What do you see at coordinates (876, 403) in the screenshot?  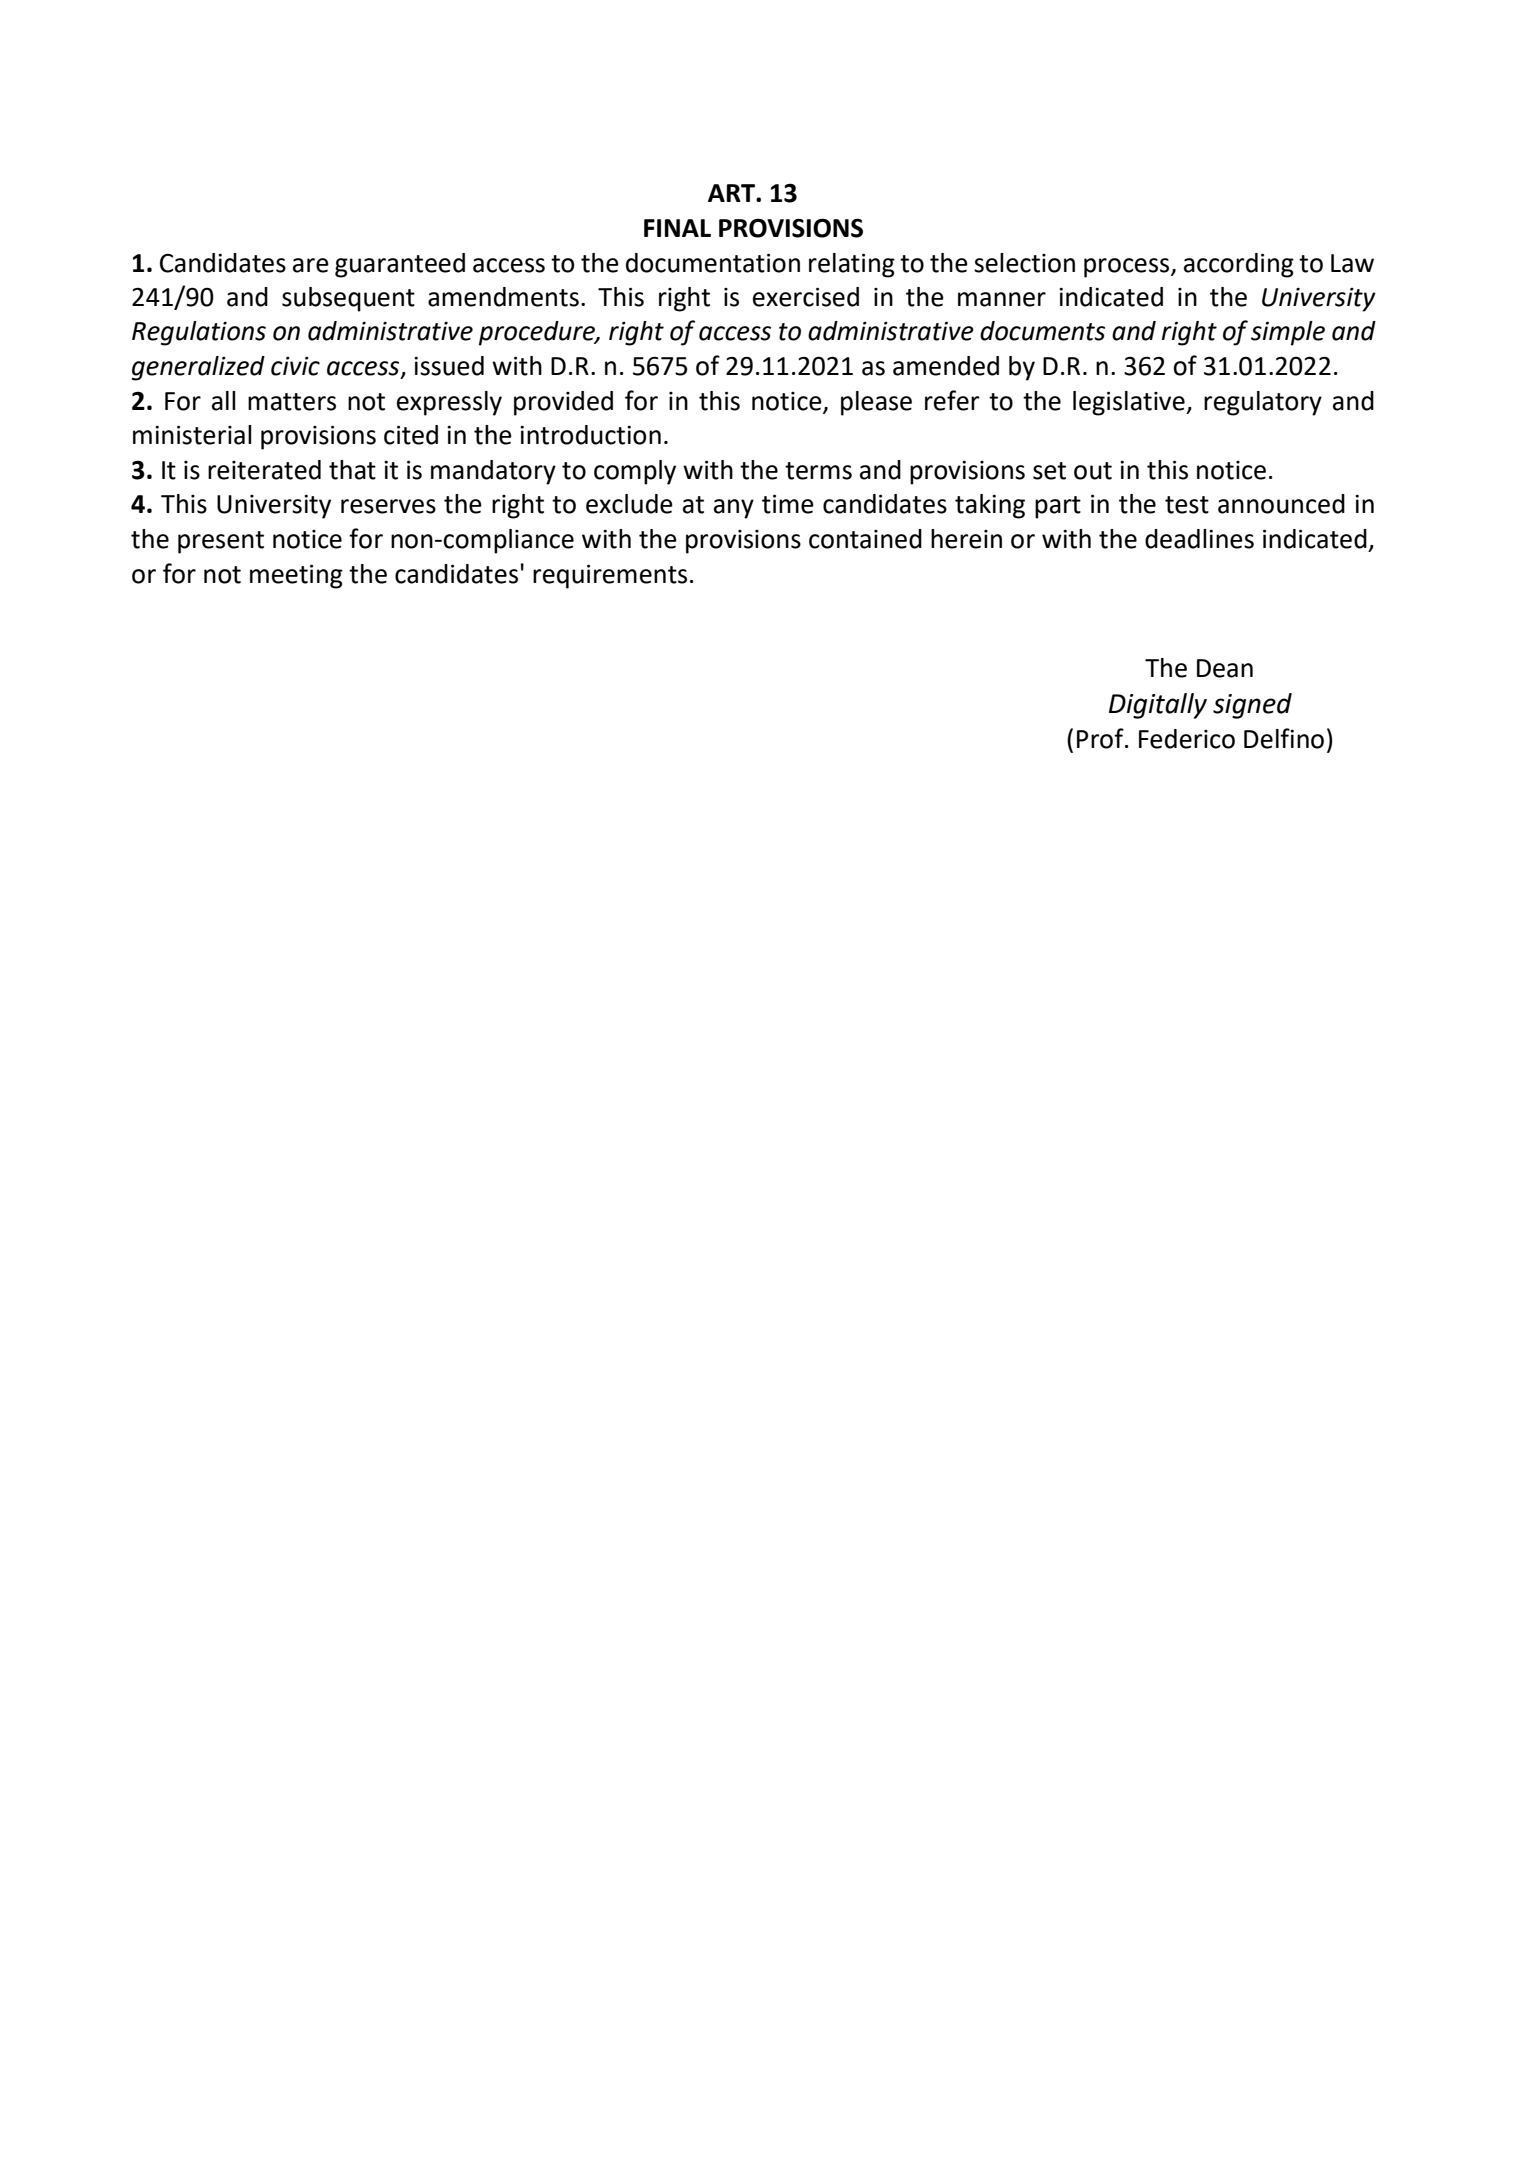 I see `please` at bounding box center [876, 403].
